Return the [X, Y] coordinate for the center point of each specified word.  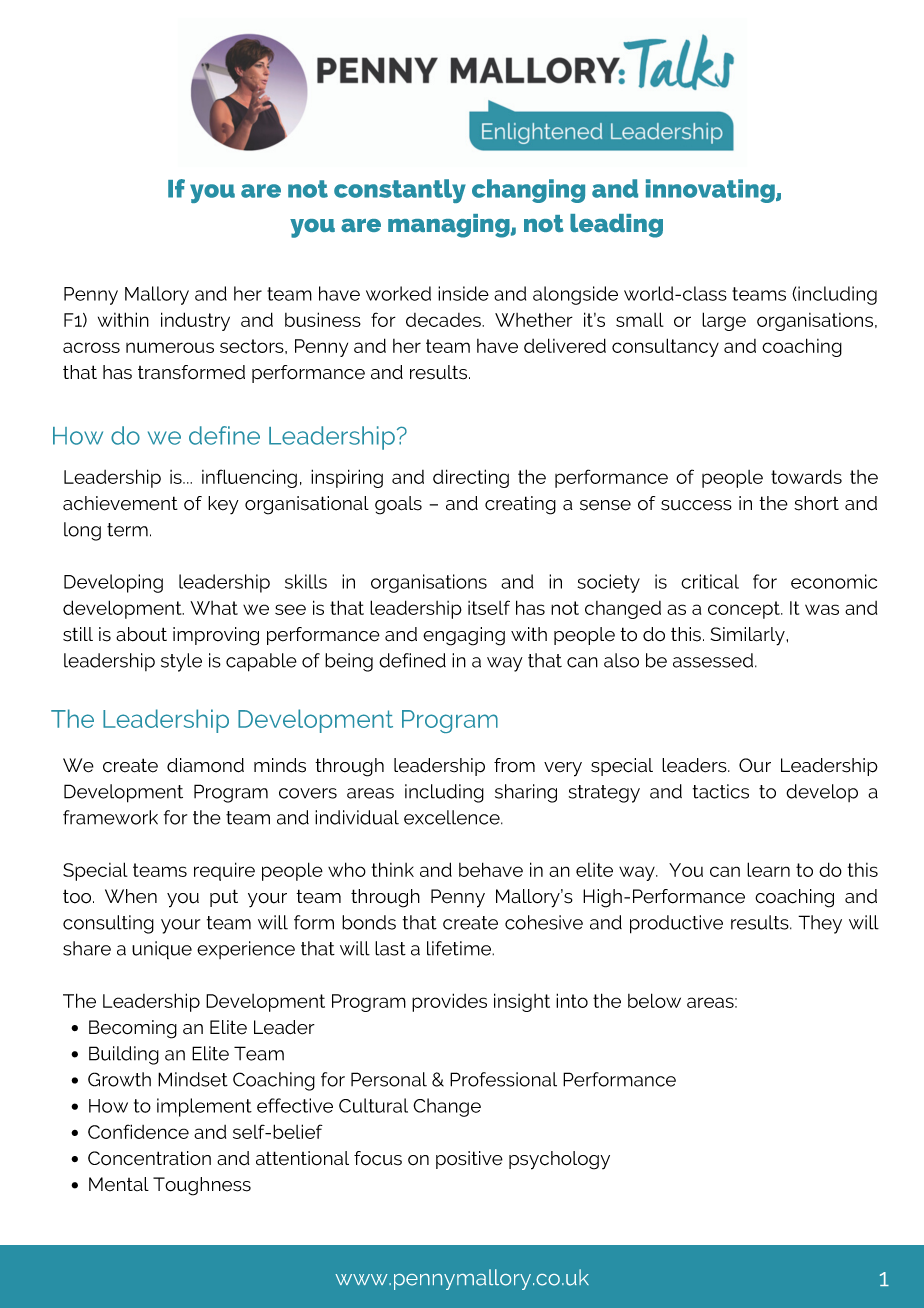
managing [450, 226]
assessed [714, 660]
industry [195, 321]
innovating [711, 191]
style [181, 662]
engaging [464, 636]
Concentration [149, 1158]
